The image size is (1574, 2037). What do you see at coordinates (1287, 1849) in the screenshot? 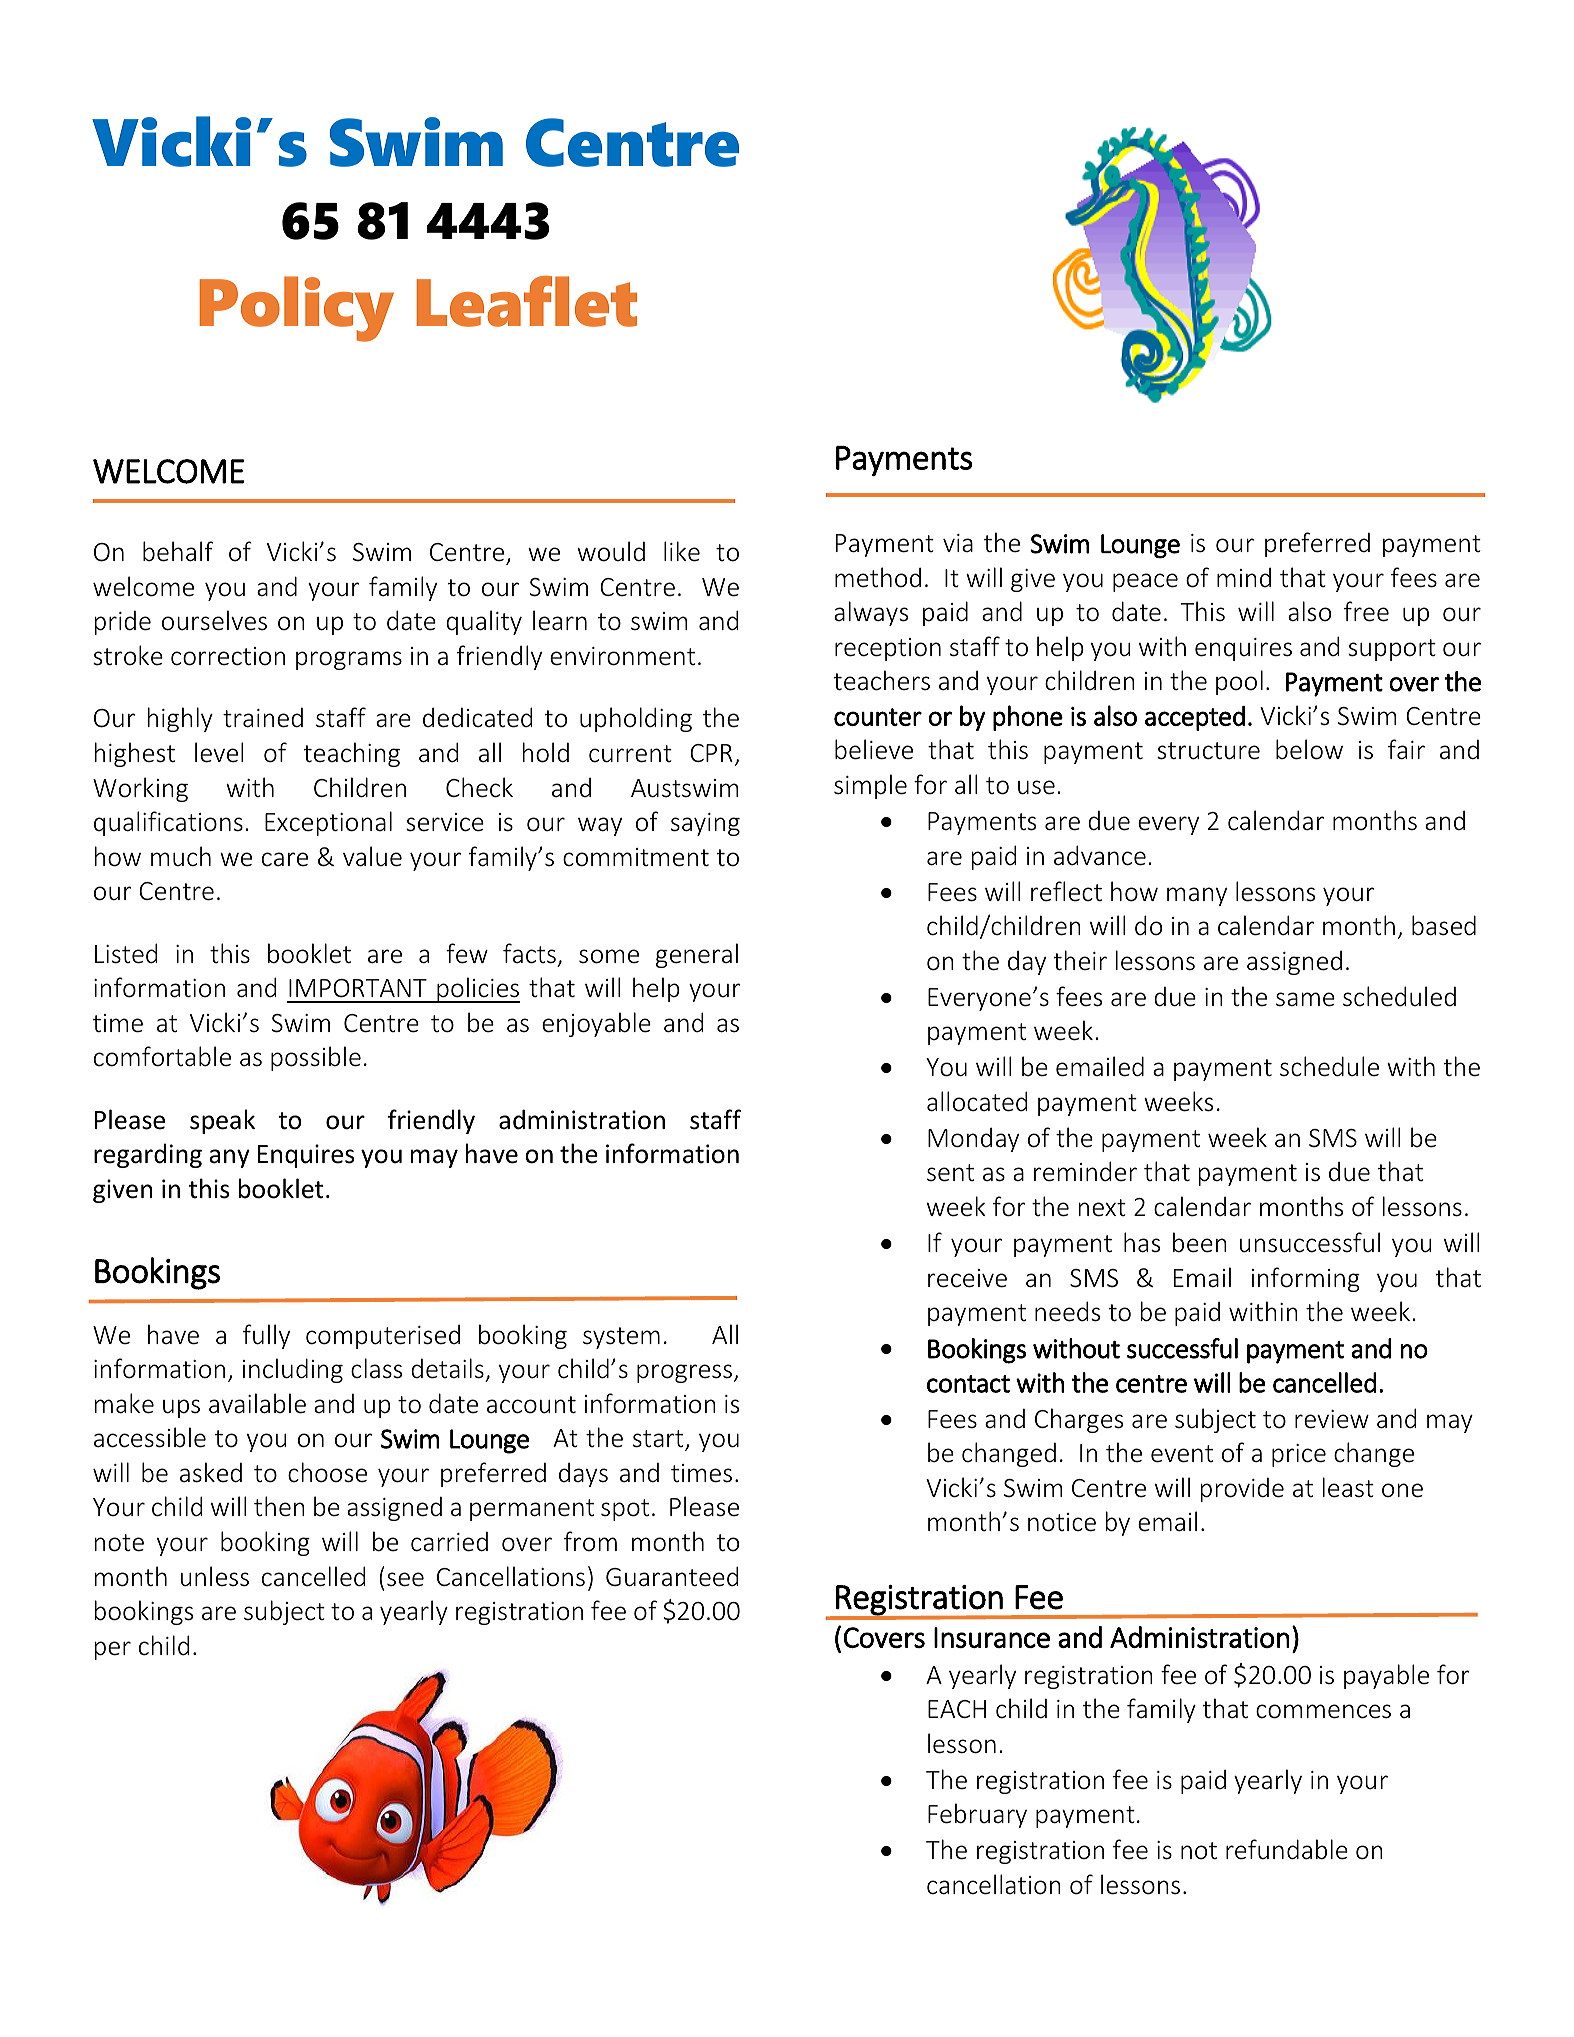
I see `refundable` at bounding box center [1287, 1849].
